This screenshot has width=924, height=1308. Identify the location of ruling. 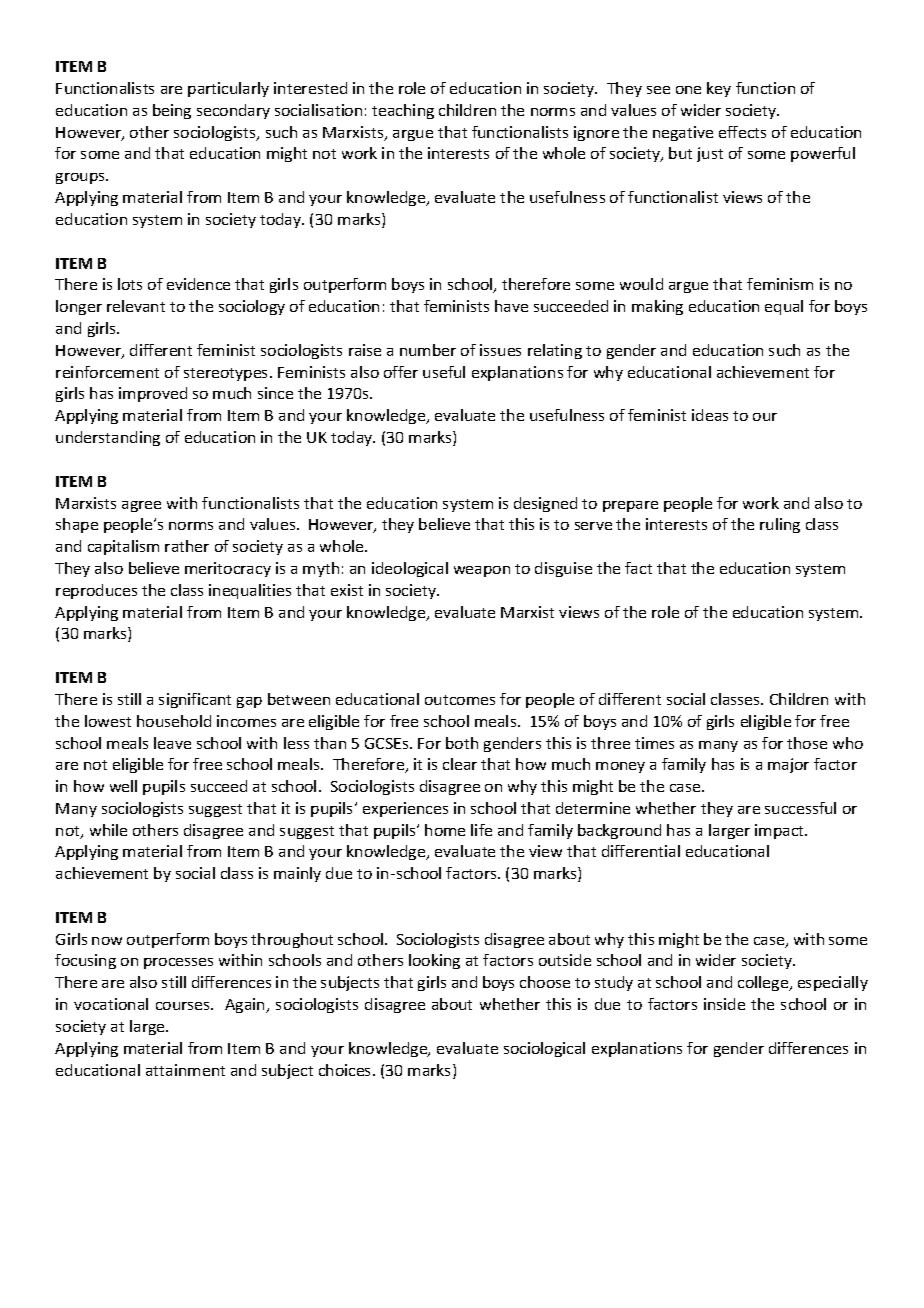
(780, 525).
